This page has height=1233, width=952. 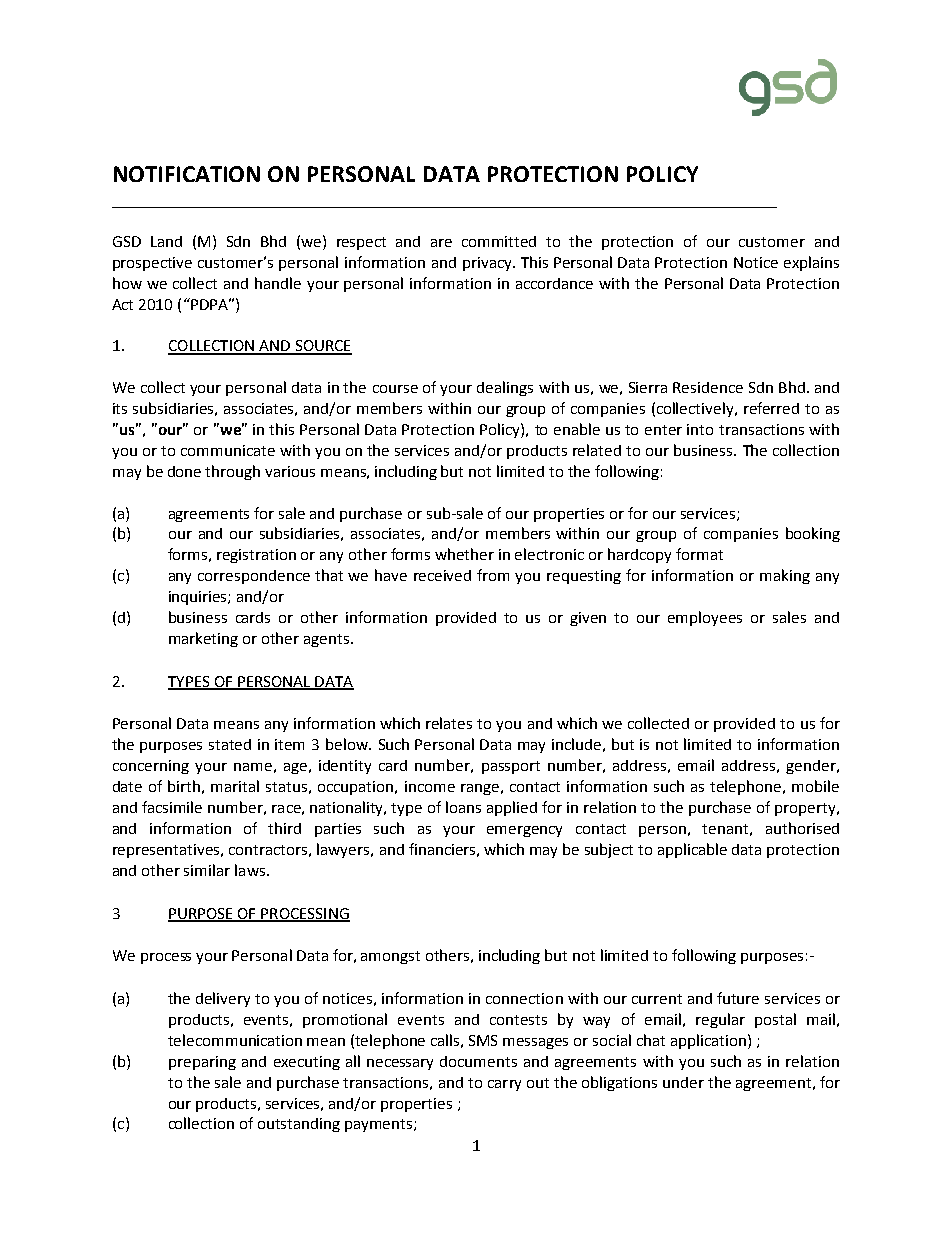 I want to click on authorised, so click(x=802, y=828).
